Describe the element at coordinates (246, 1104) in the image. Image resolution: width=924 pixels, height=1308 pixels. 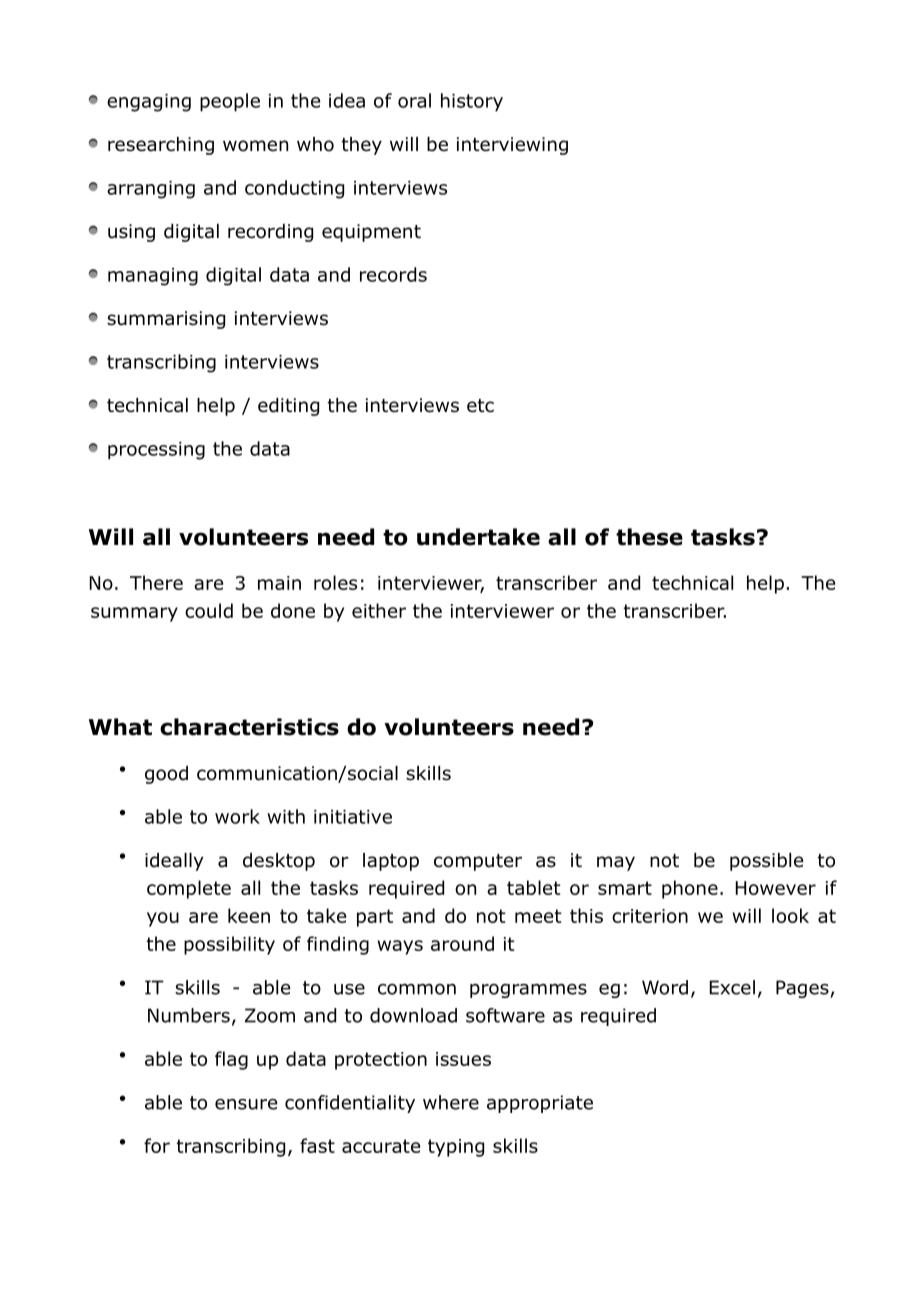
I see `ensure` at that location.
